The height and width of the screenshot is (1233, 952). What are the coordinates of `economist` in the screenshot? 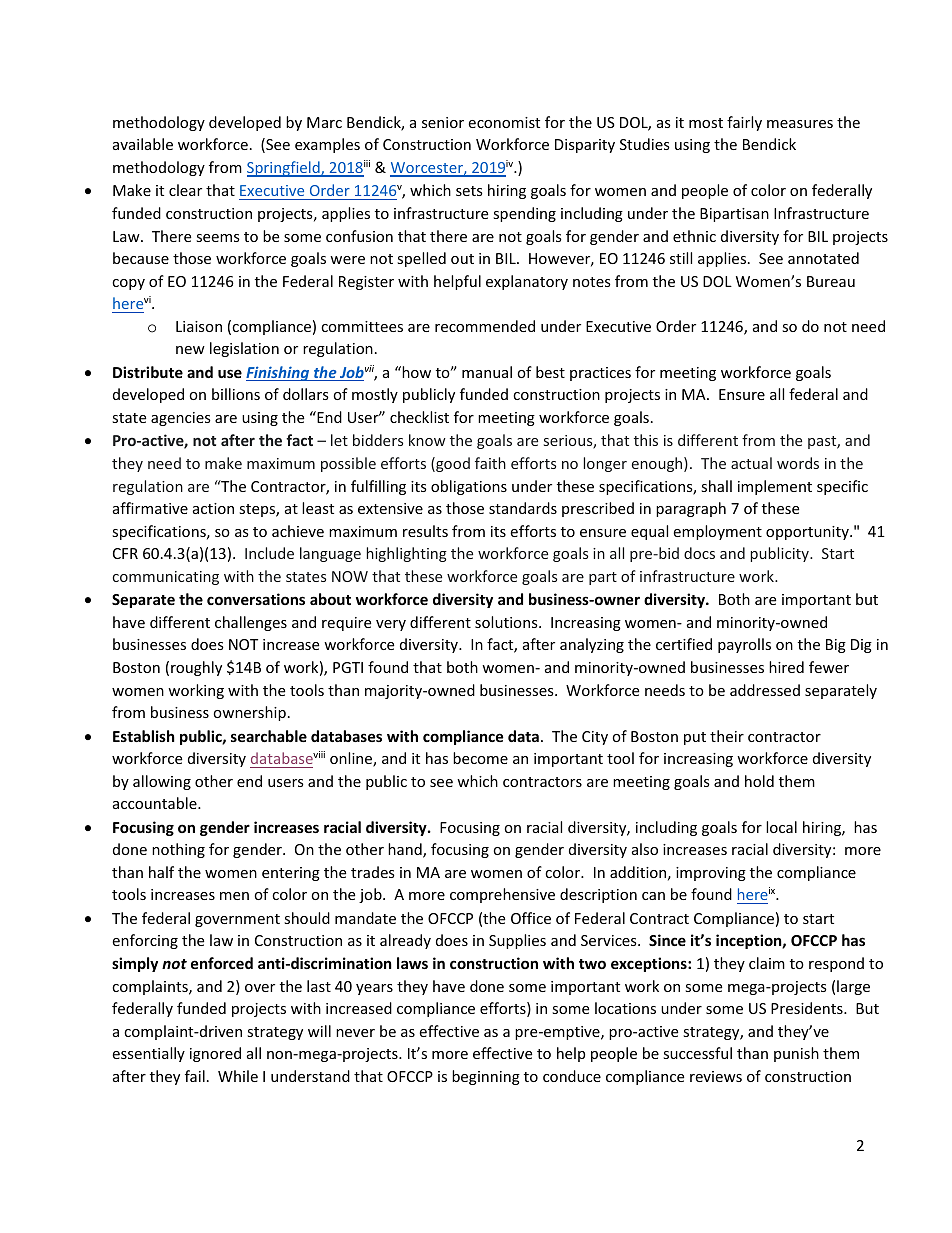 It's located at (504, 122).
